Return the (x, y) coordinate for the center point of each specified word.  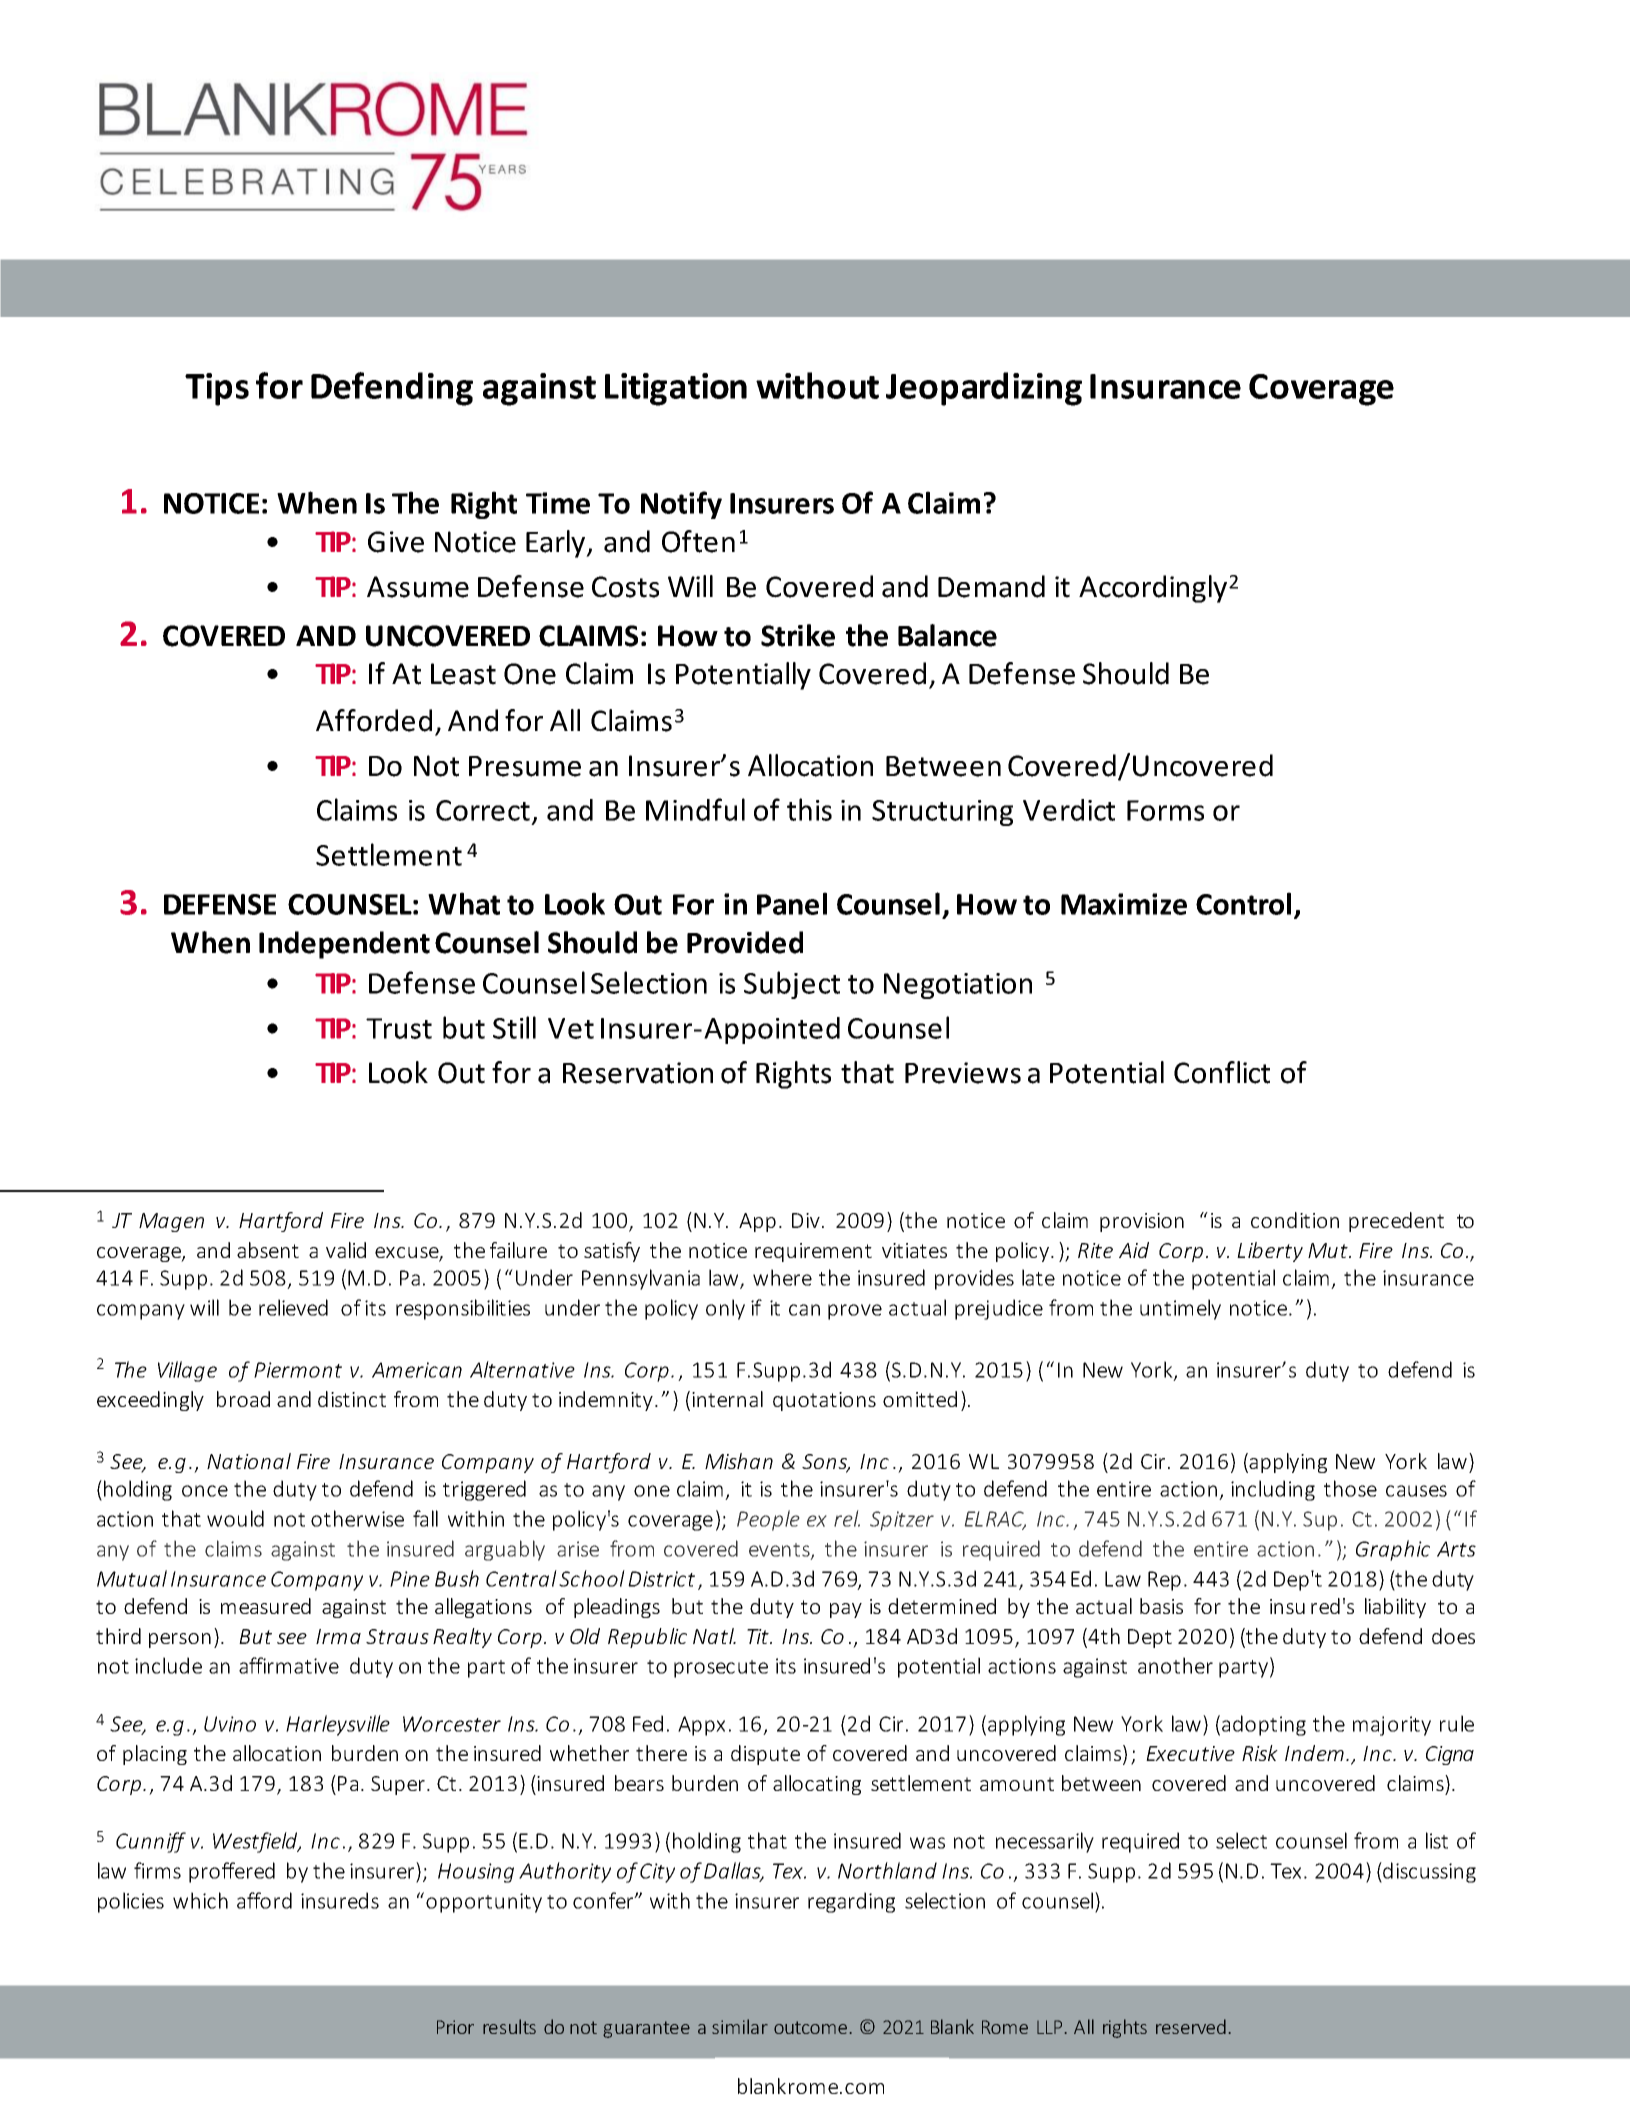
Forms (1165, 810)
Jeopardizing (984, 389)
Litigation (676, 389)
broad (243, 1399)
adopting (1264, 1725)
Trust (399, 1028)
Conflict (1222, 1072)
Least (463, 674)
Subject (792, 985)
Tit (759, 1636)
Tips (217, 389)
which (200, 1900)
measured (266, 1606)
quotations (824, 1401)
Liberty (1270, 1252)
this (809, 809)
